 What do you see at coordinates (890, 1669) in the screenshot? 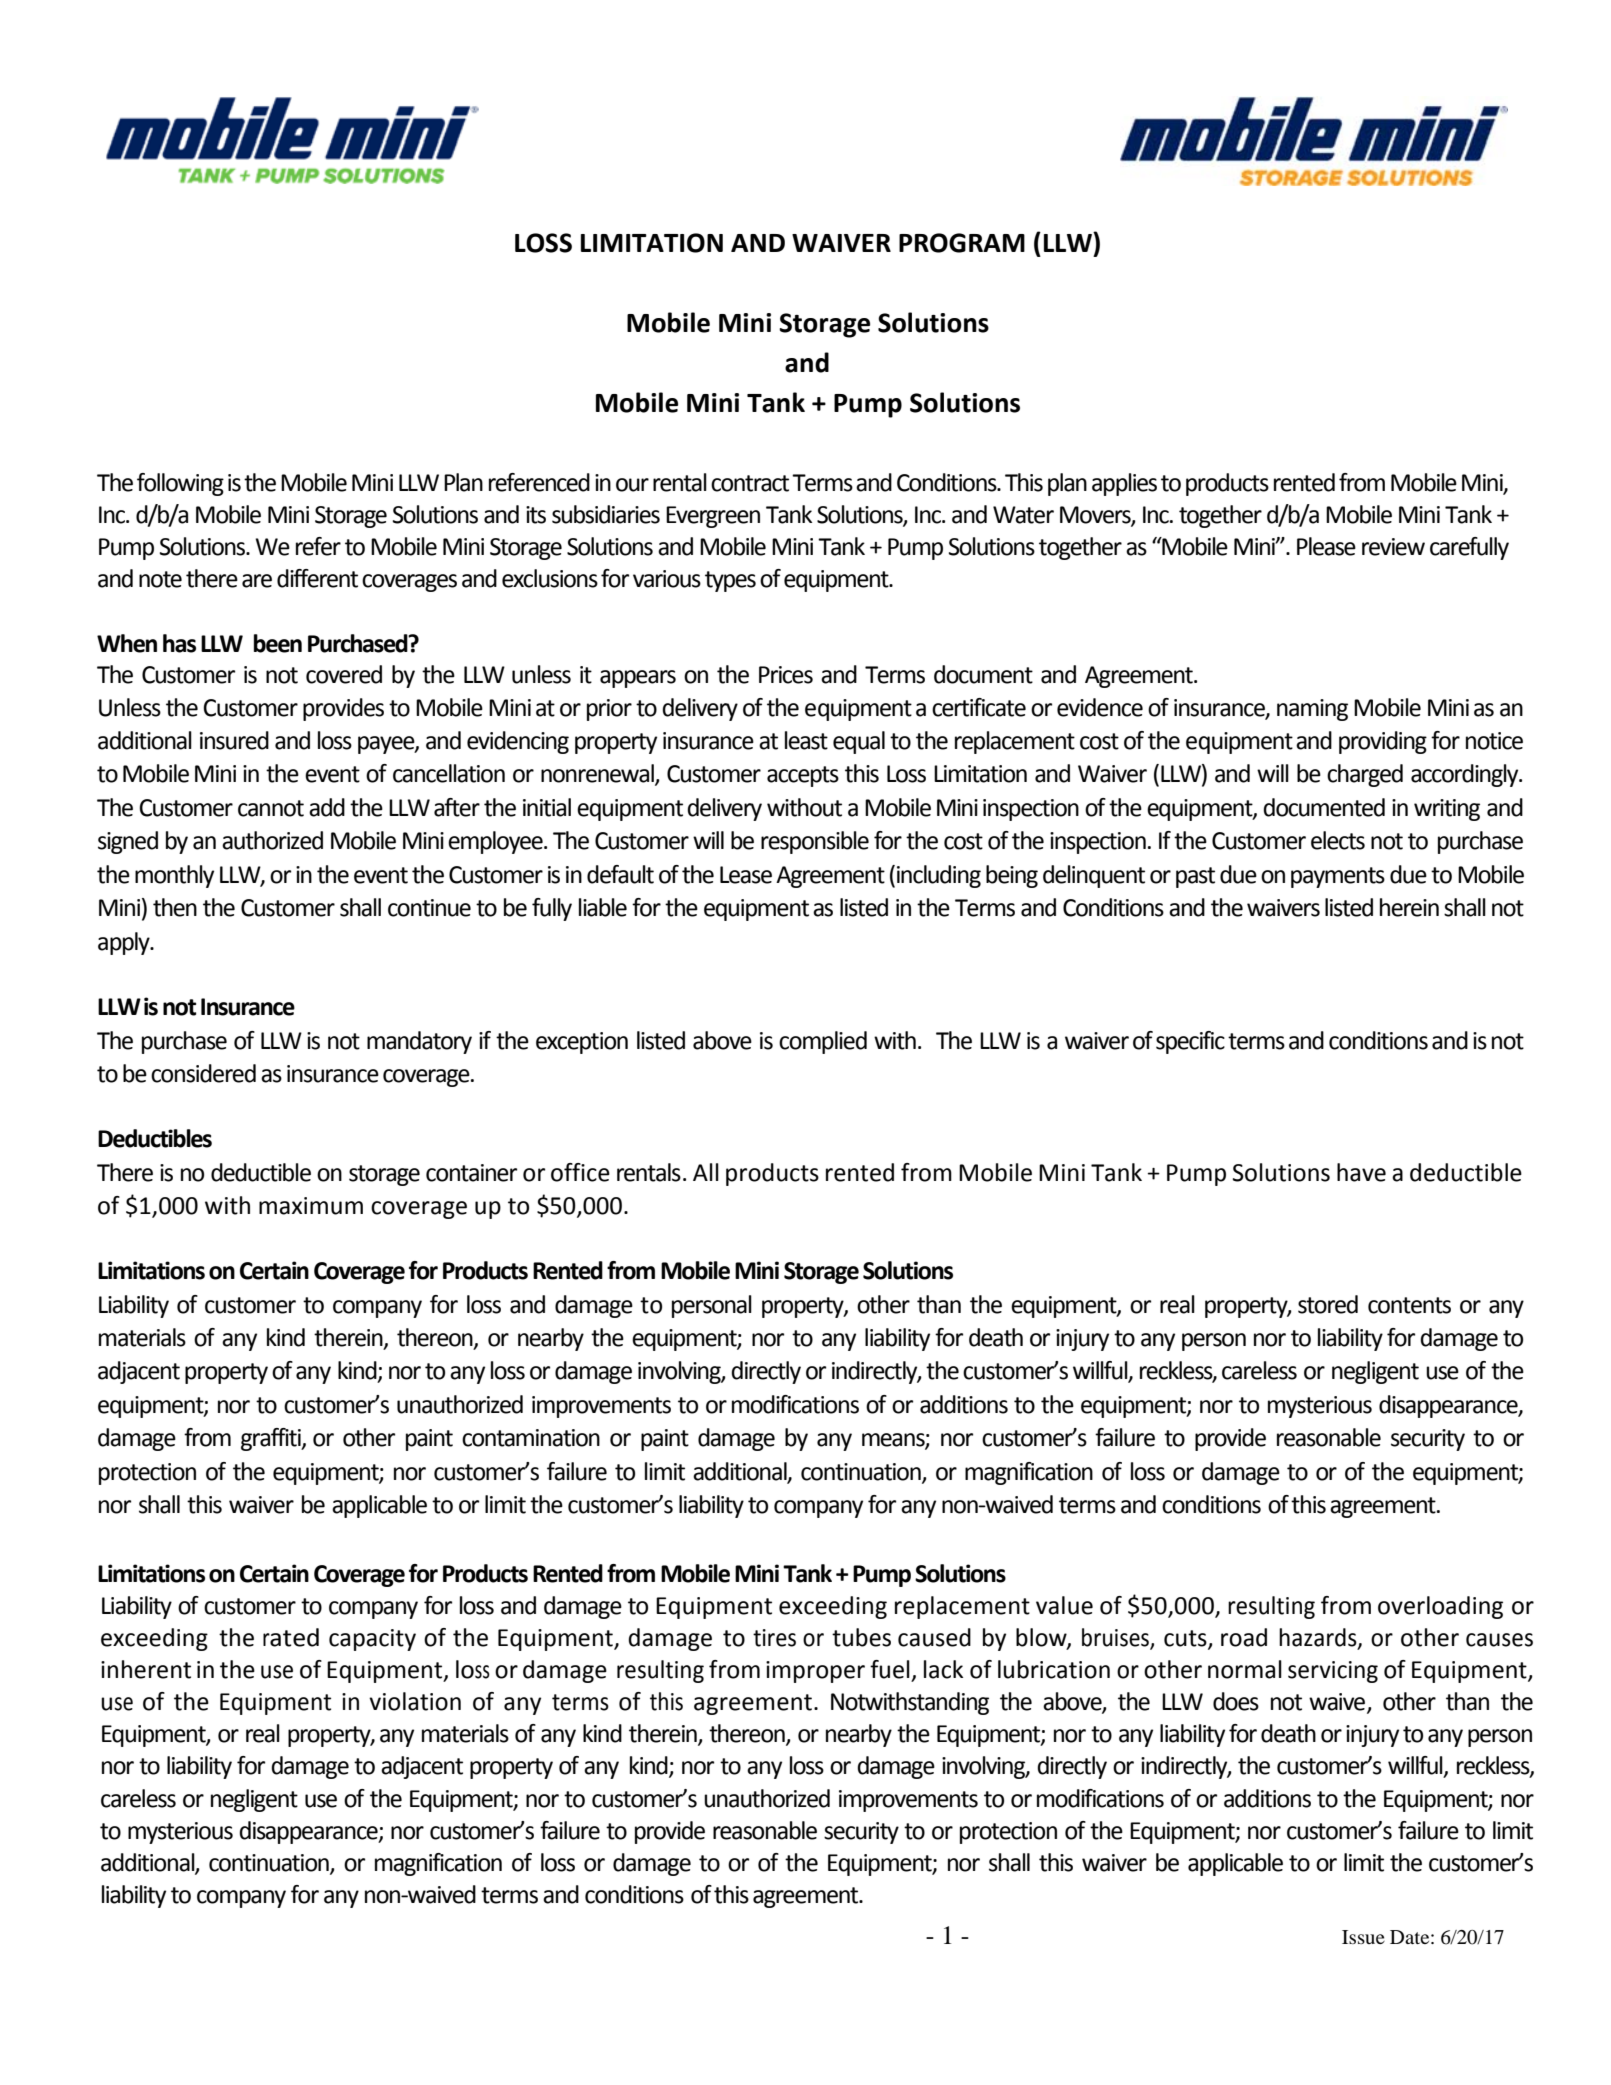
I see `fuel` at bounding box center [890, 1669].
